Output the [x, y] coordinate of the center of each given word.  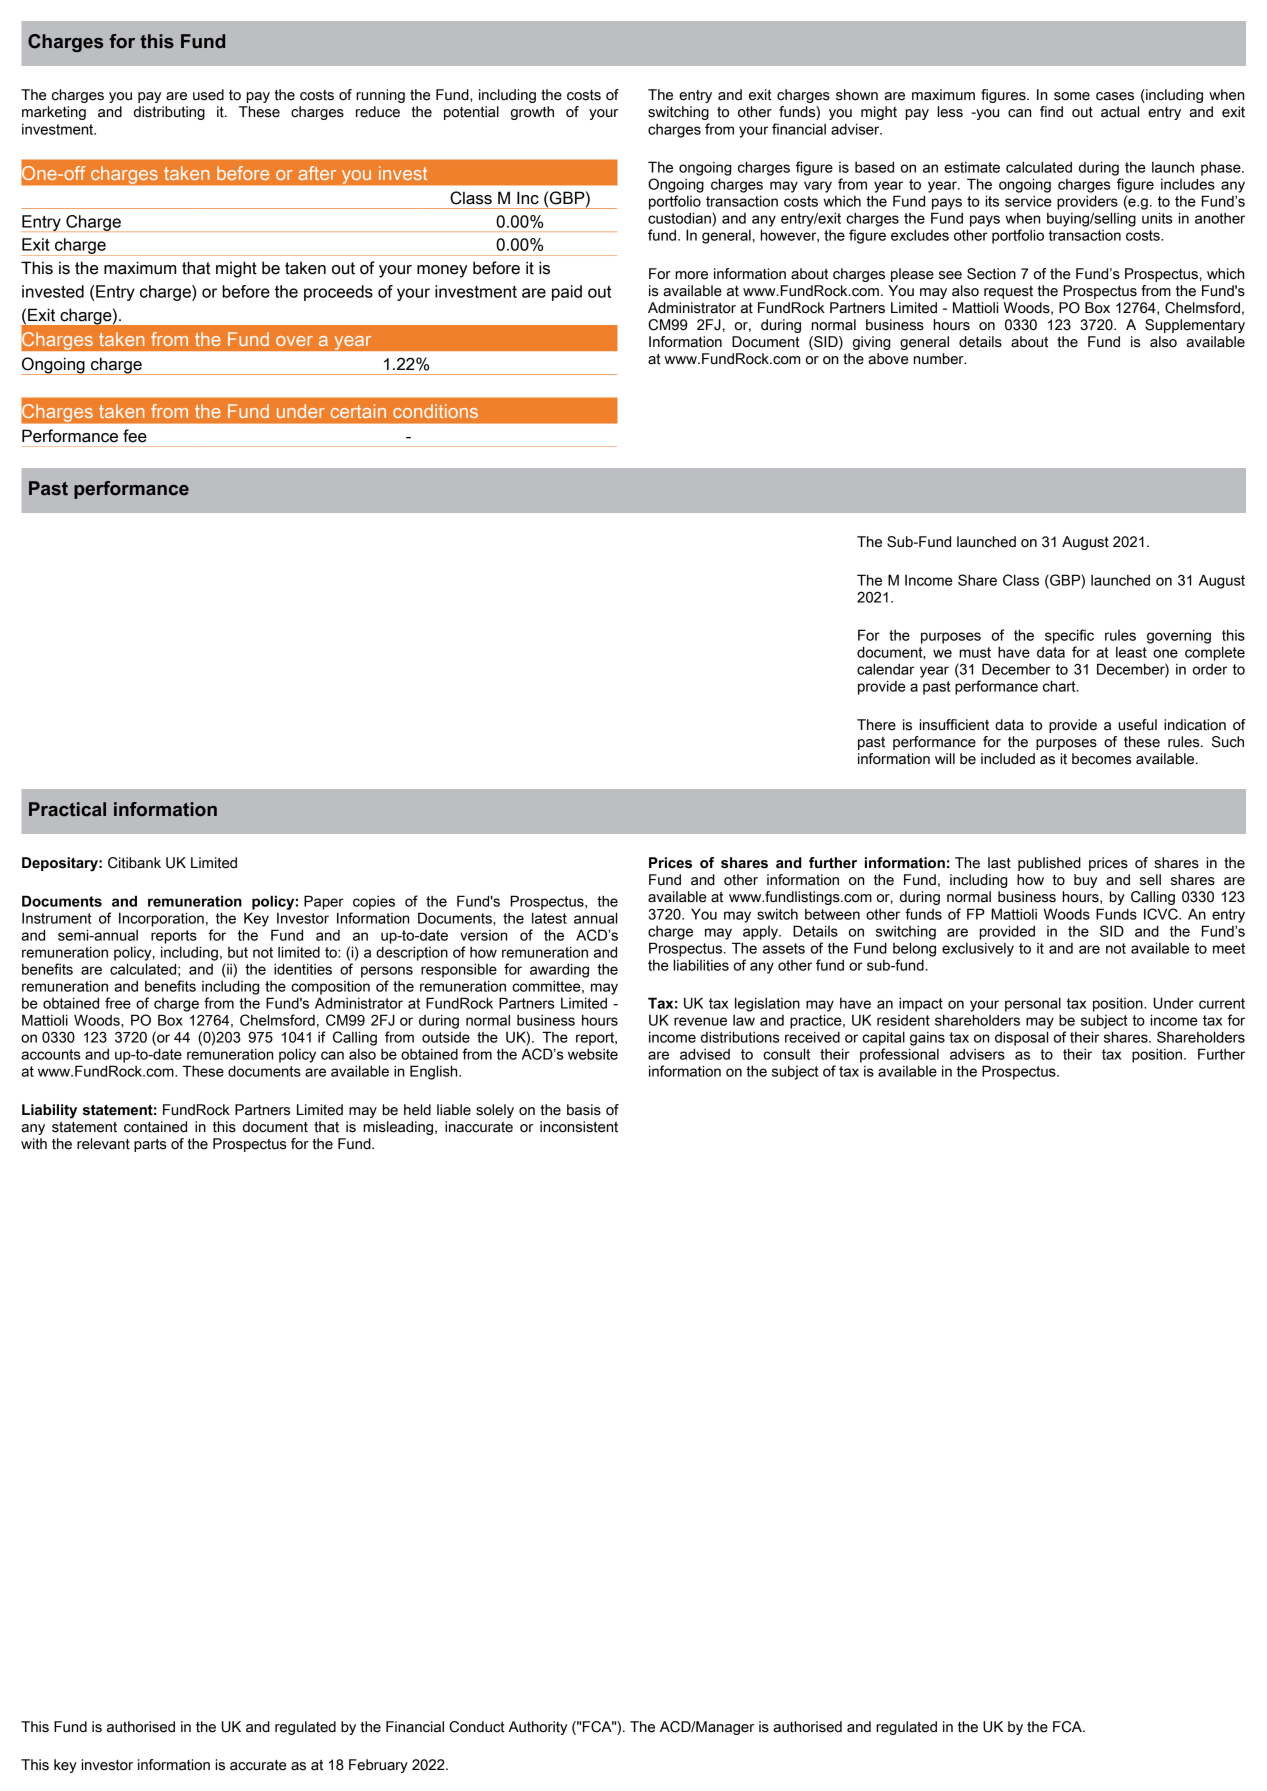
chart [1060, 686]
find [1051, 112]
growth [532, 113]
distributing [169, 113]
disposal [1021, 1038]
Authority [537, 1728]
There [876, 725]
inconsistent [579, 1127]
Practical [67, 809]
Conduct [477, 1727]
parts [150, 1145]
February [378, 1766]
